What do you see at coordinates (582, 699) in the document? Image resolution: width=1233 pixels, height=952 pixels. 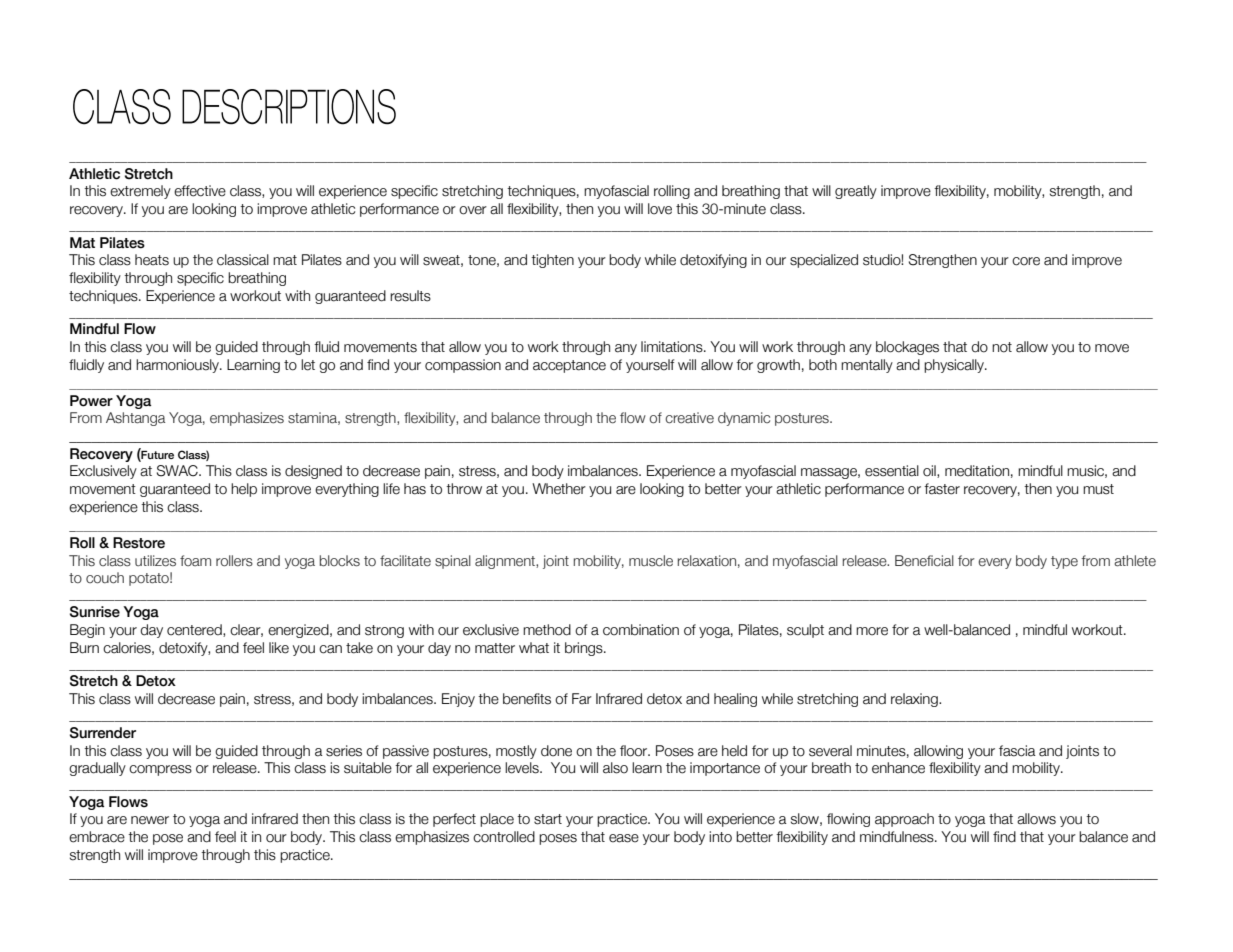 I see `Far` at bounding box center [582, 699].
